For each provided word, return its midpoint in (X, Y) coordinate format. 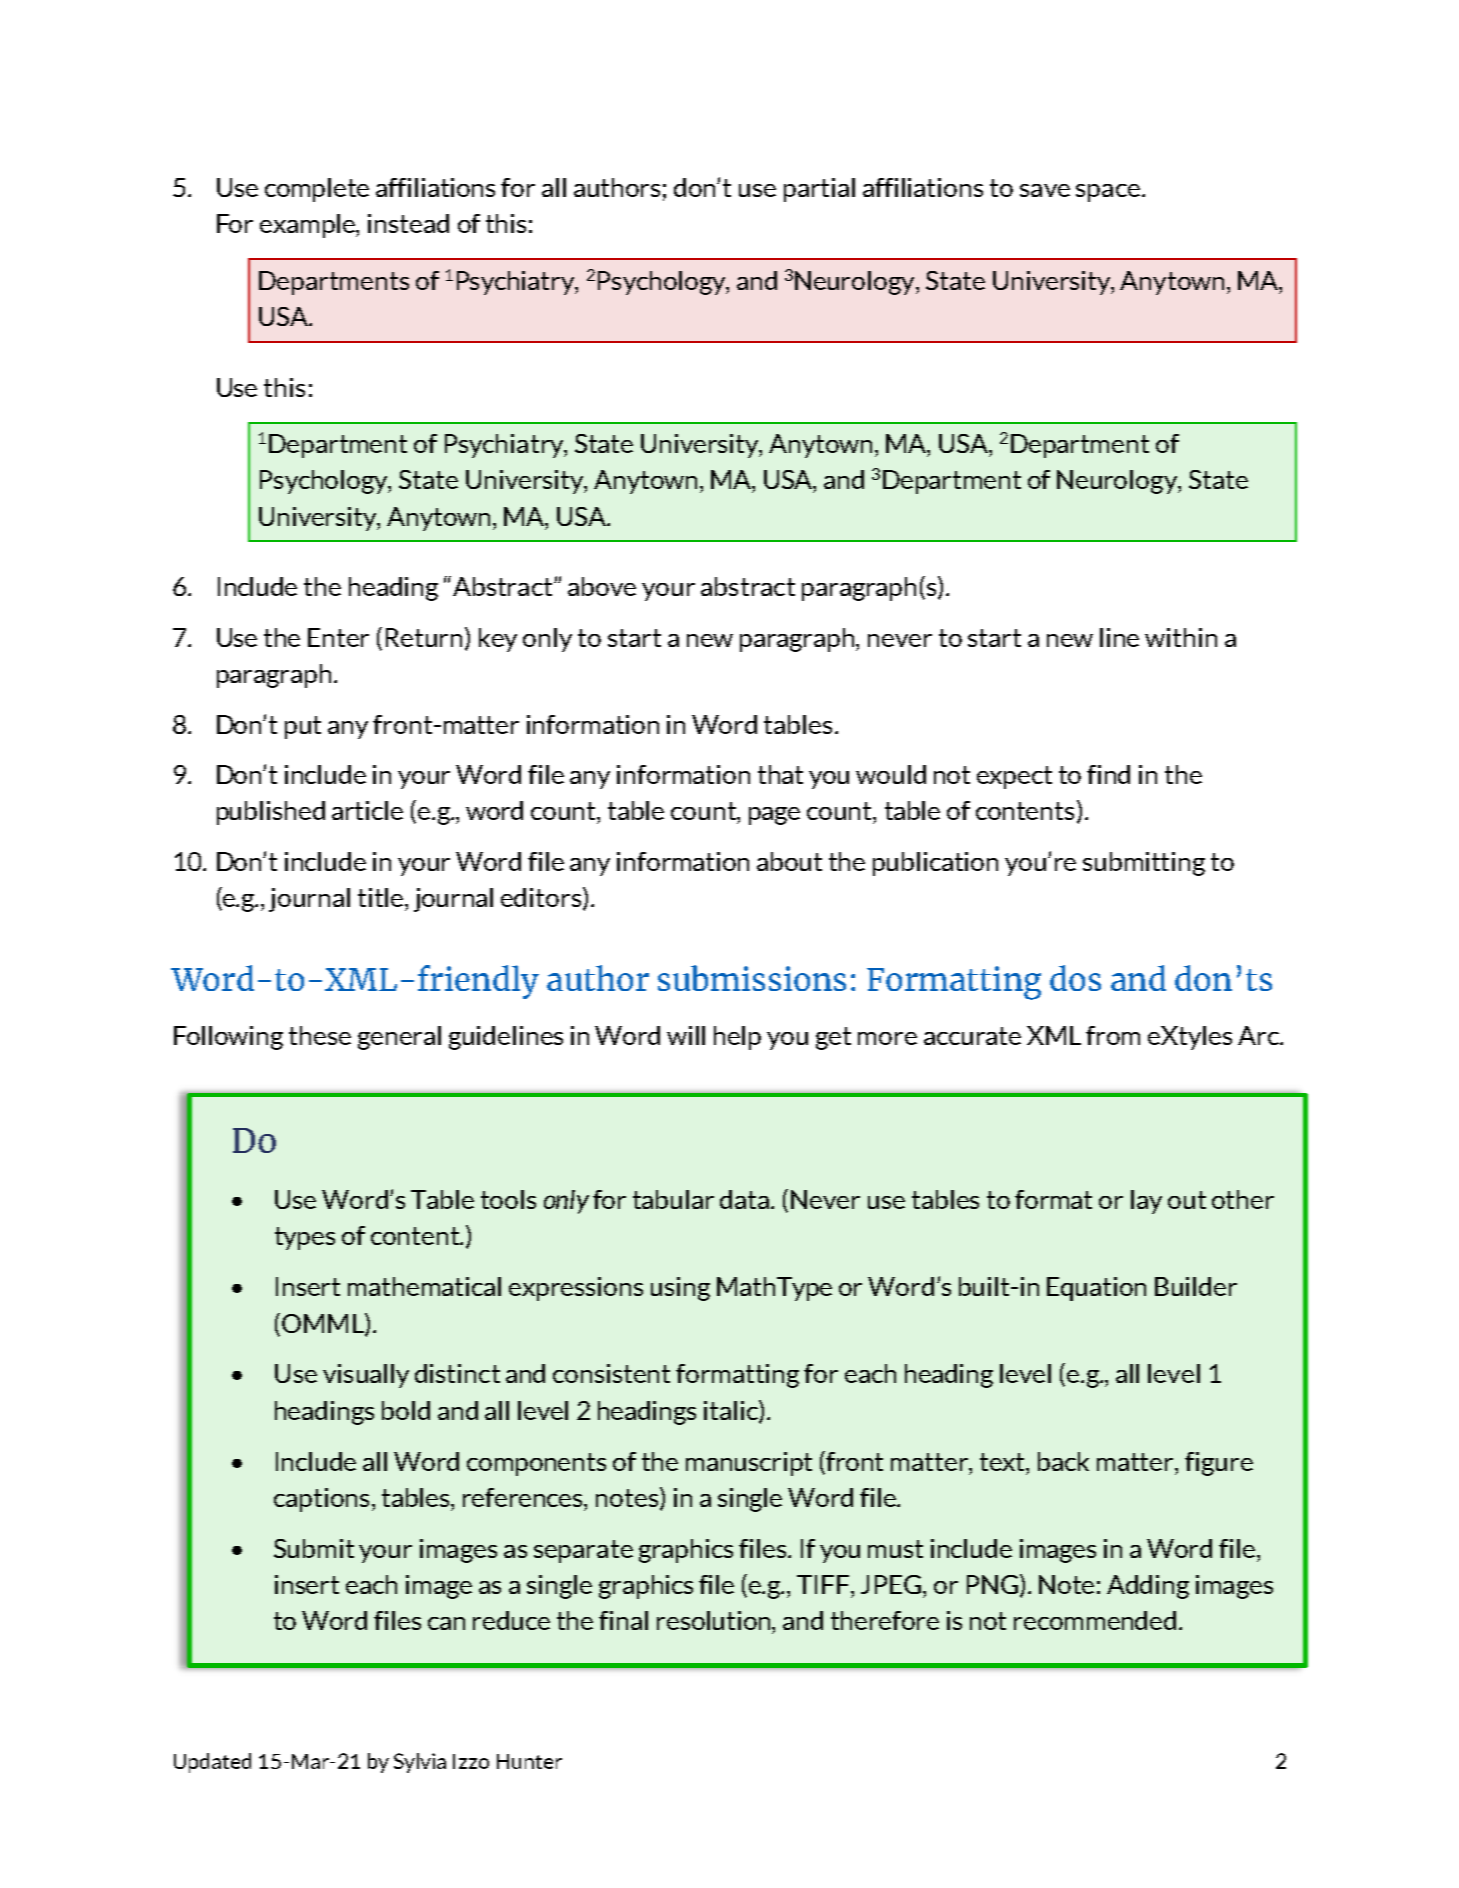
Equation (1096, 1289)
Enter (338, 637)
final (623, 1620)
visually (366, 1376)
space (1108, 193)
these (320, 1035)
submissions (752, 978)
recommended (1095, 1620)
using (680, 1289)
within (1181, 637)
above (602, 586)
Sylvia (420, 1763)
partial (819, 190)
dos (1075, 978)
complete (317, 190)
